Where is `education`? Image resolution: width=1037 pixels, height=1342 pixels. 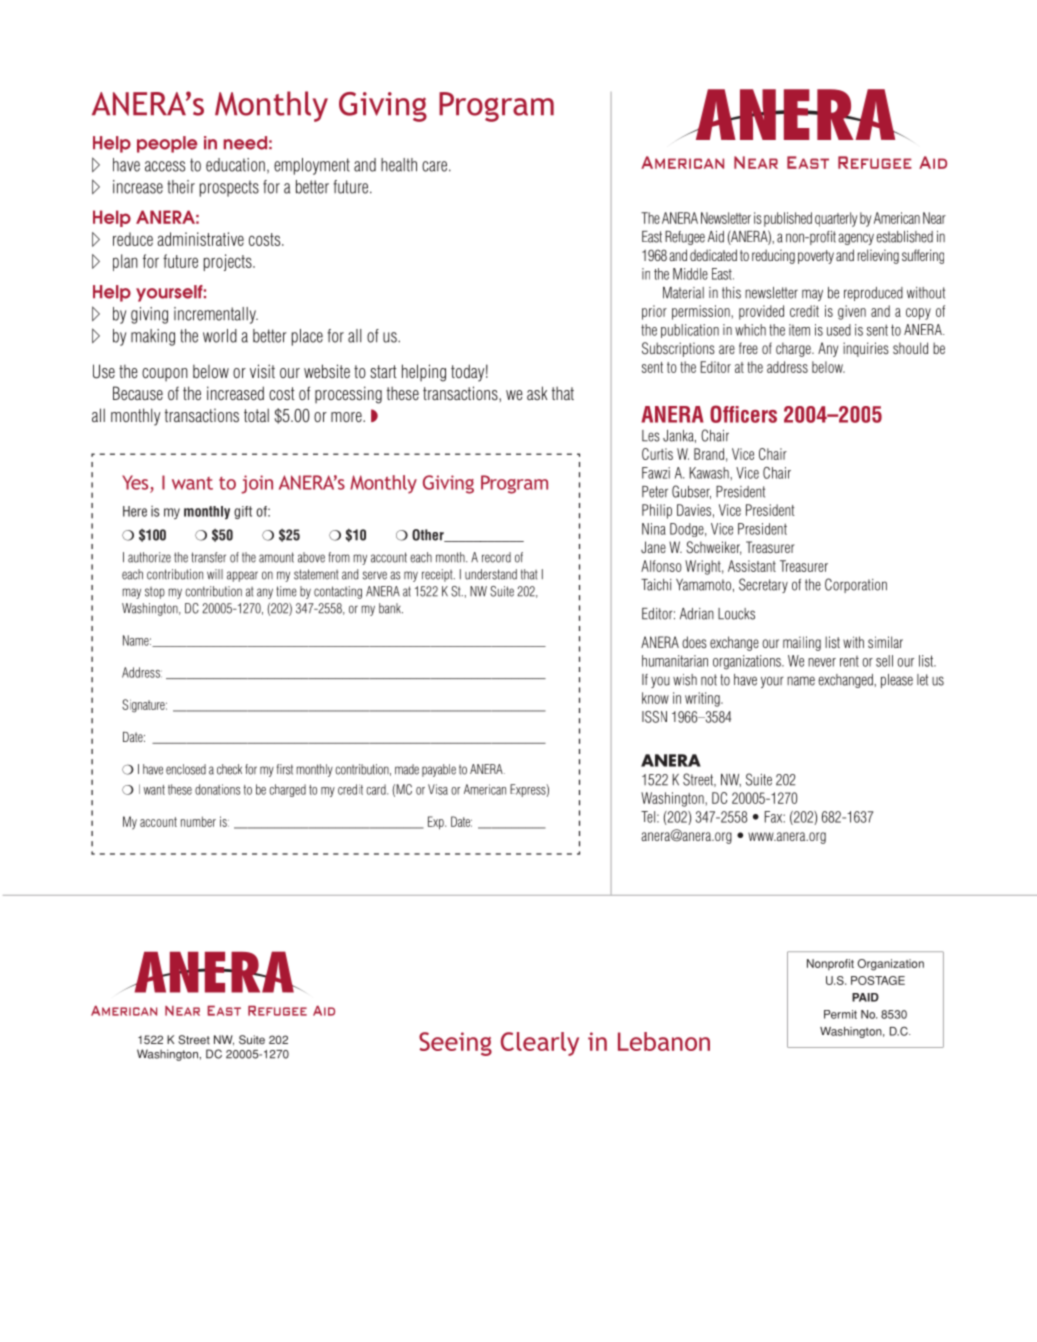
education is located at coordinates (235, 165).
